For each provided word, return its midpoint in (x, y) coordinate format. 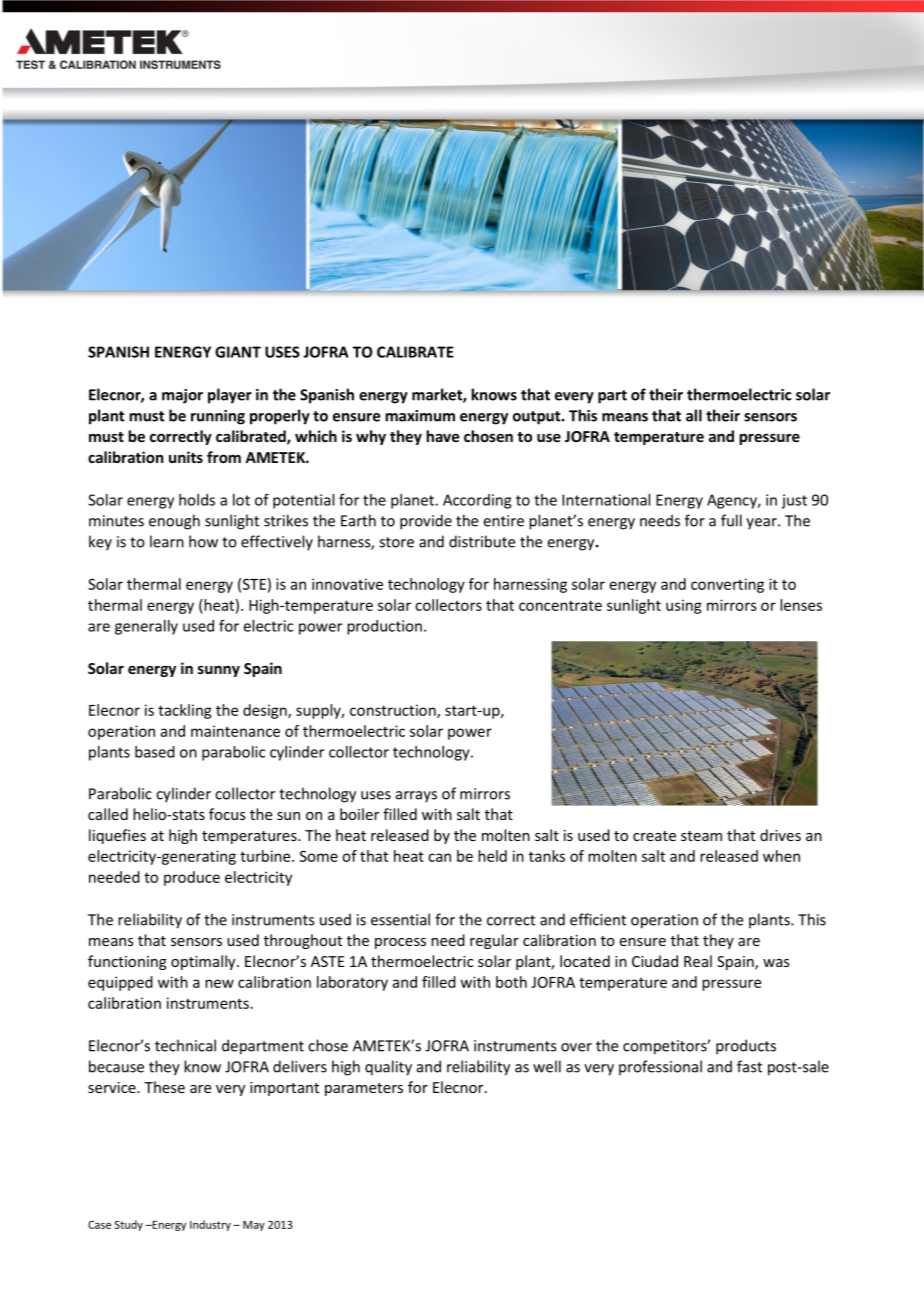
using (684, 606)
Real (698, 961)
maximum (420, 416)
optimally (204, 962)
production (384, 627)
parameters (364, 1089)
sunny (219, 671)
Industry (210, 1225)
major (182, 396)
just (794, 501)
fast (749, 1066)
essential (400, 919)
